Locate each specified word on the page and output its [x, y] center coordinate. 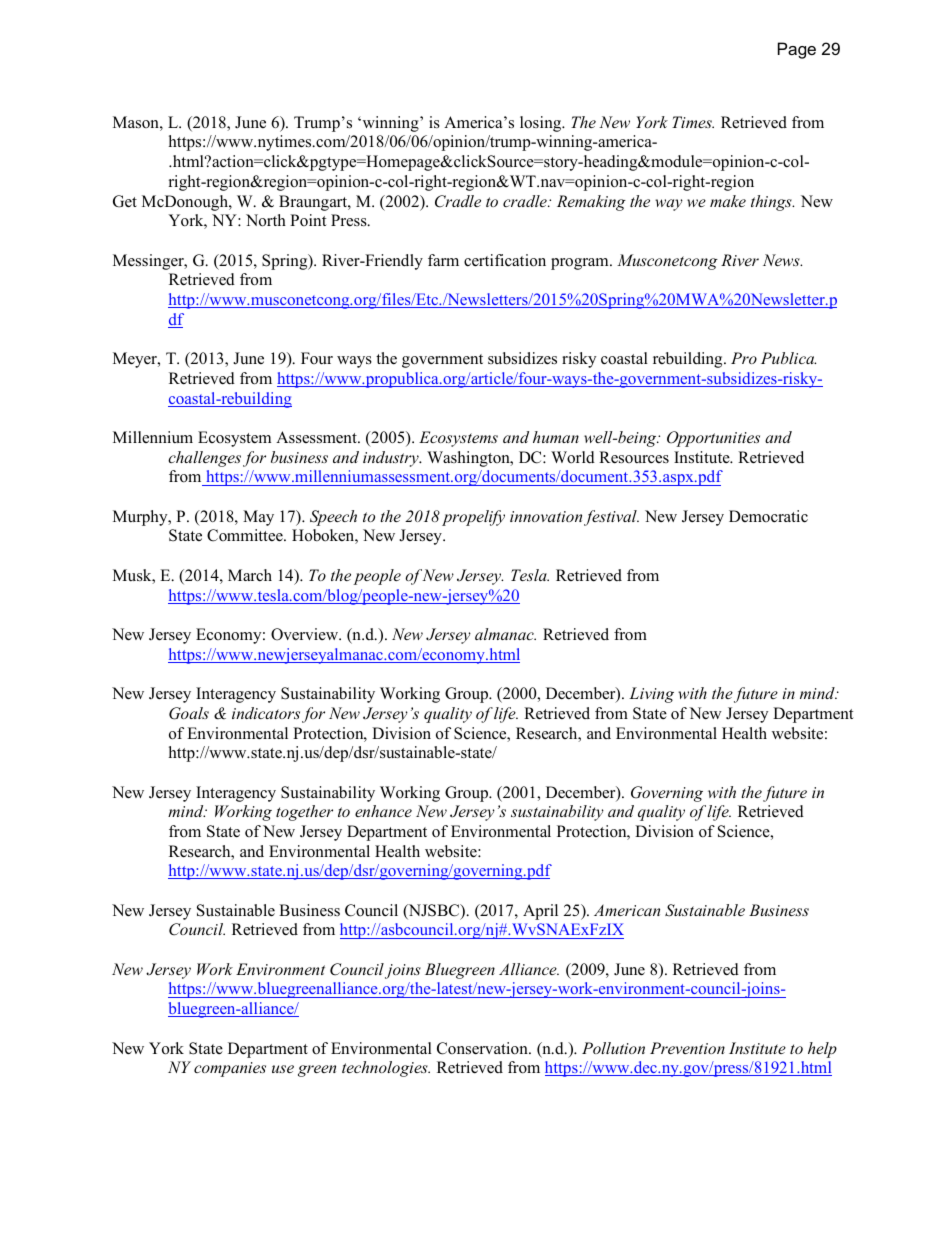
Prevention [687, 1048]
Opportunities [713, 439]
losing [542, 124]
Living [651, 695]
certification [505, 260]
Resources [634, 457]
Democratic [768, 516]
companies [230, 1069]
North [266, 220]
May [258, 518]
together [304, 813]
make [728, 201]
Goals [189, 713]
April [540, 912]
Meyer [136, 360]
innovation [547, 518]
